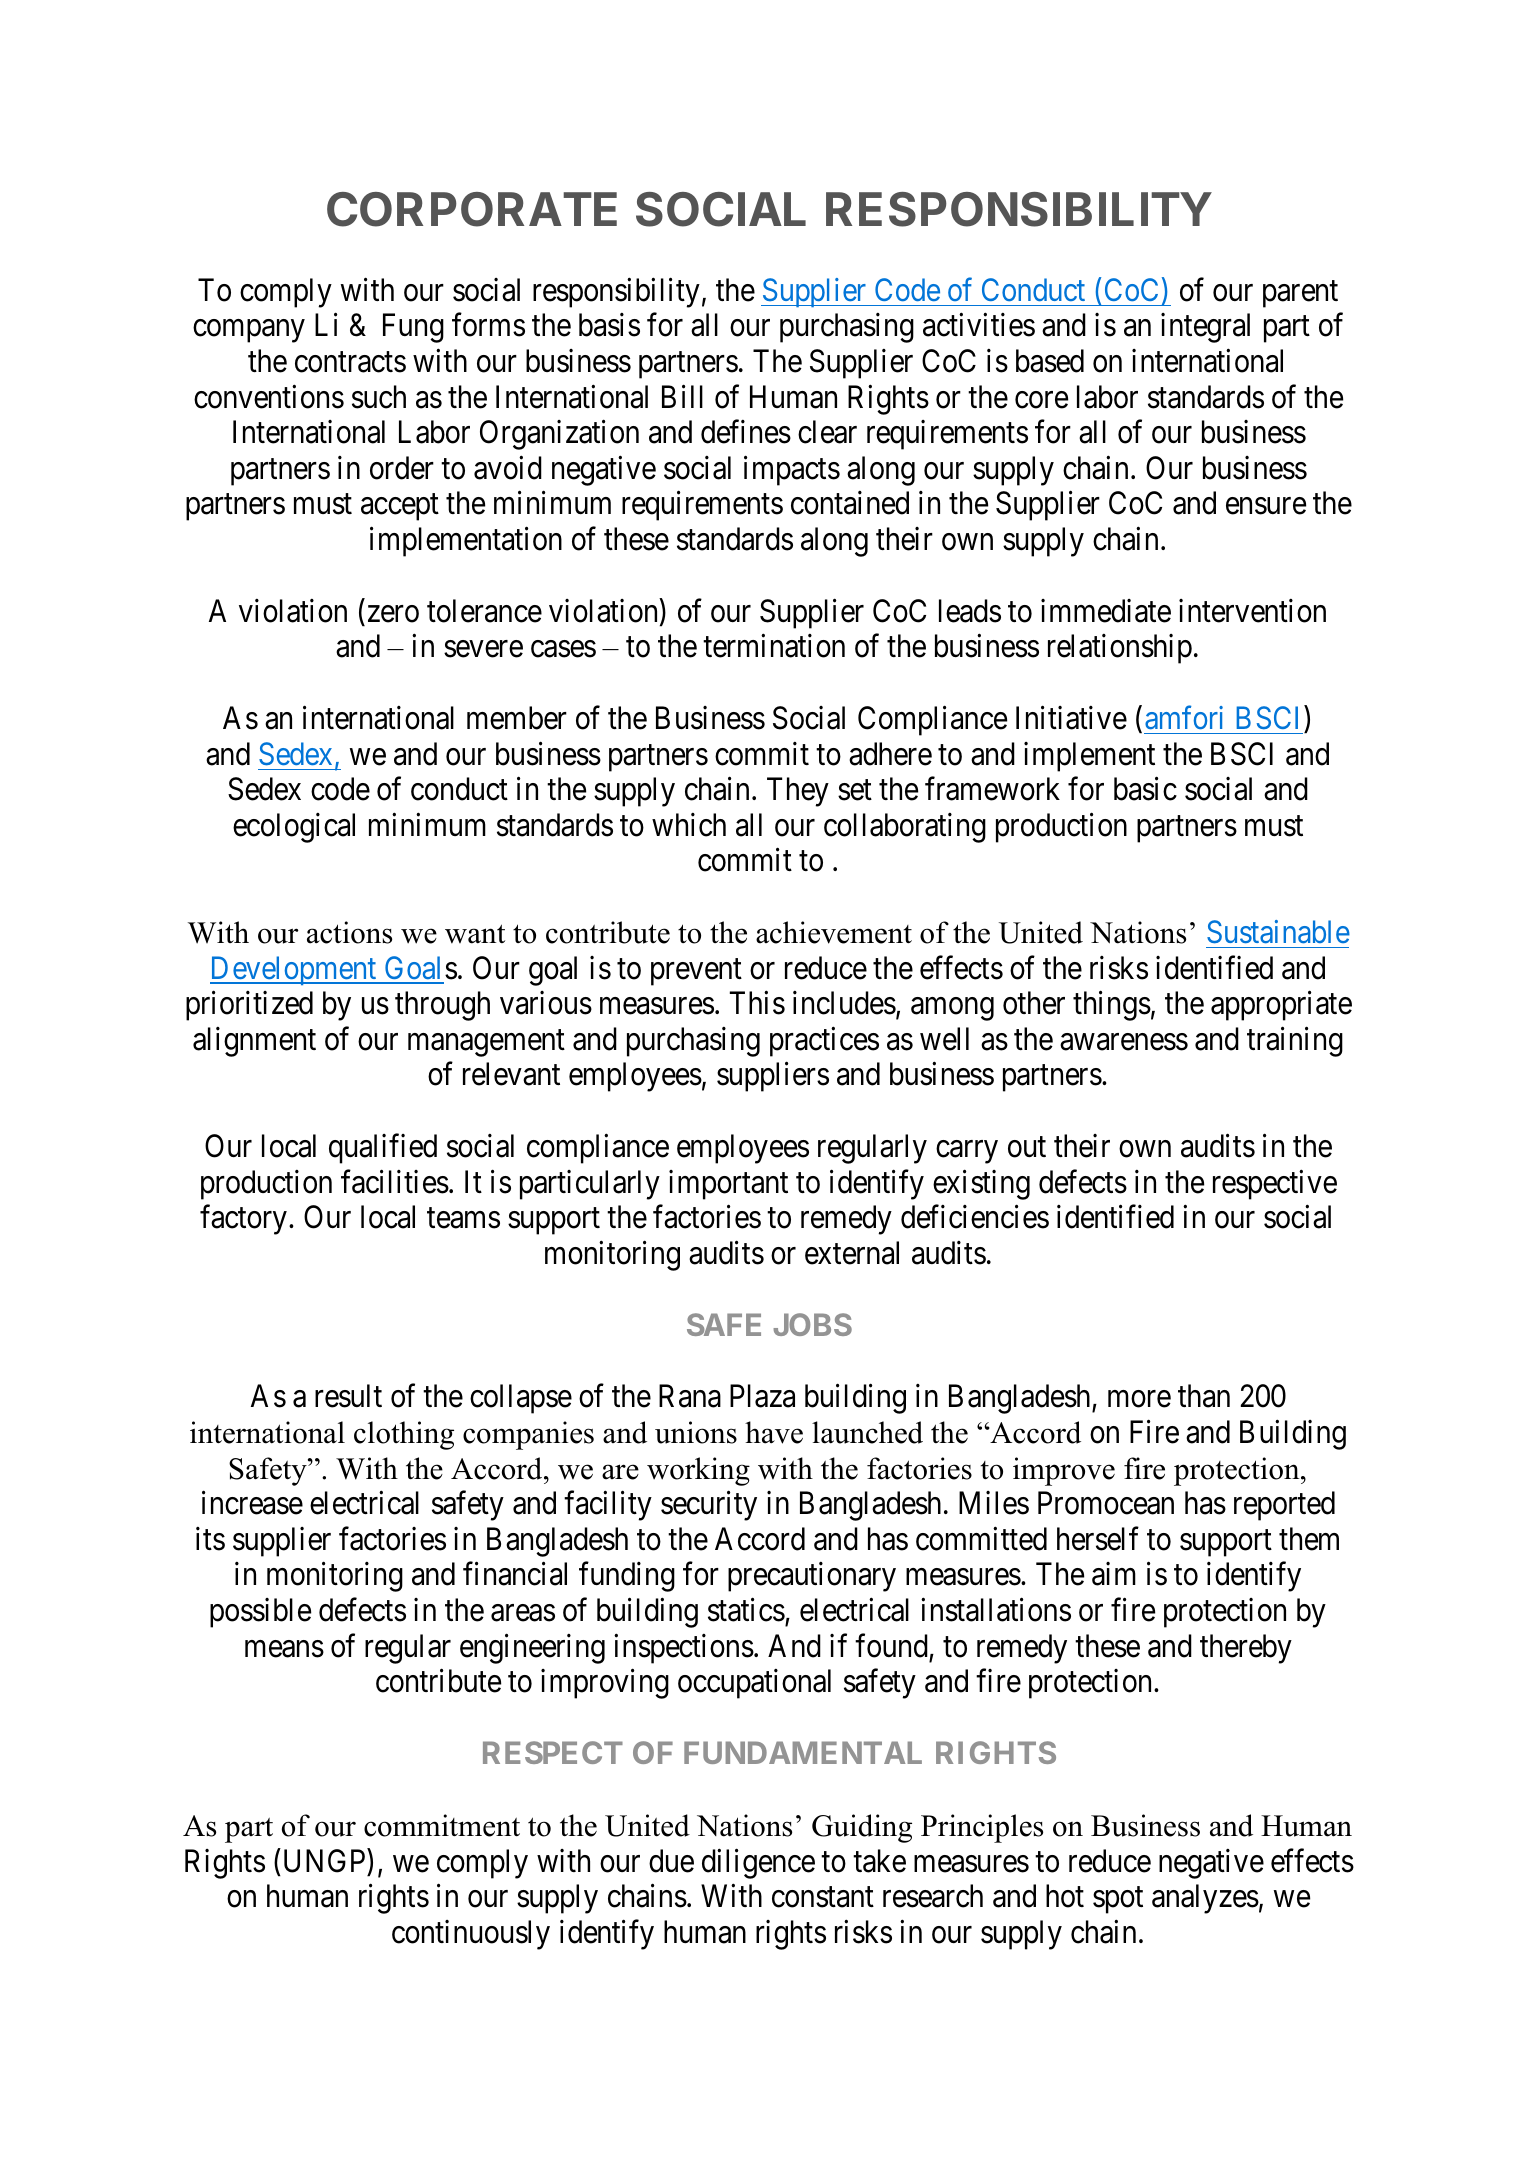  Describe the element at coordinates (696, 972) in the screenshot. I see `prevent` at that location.
